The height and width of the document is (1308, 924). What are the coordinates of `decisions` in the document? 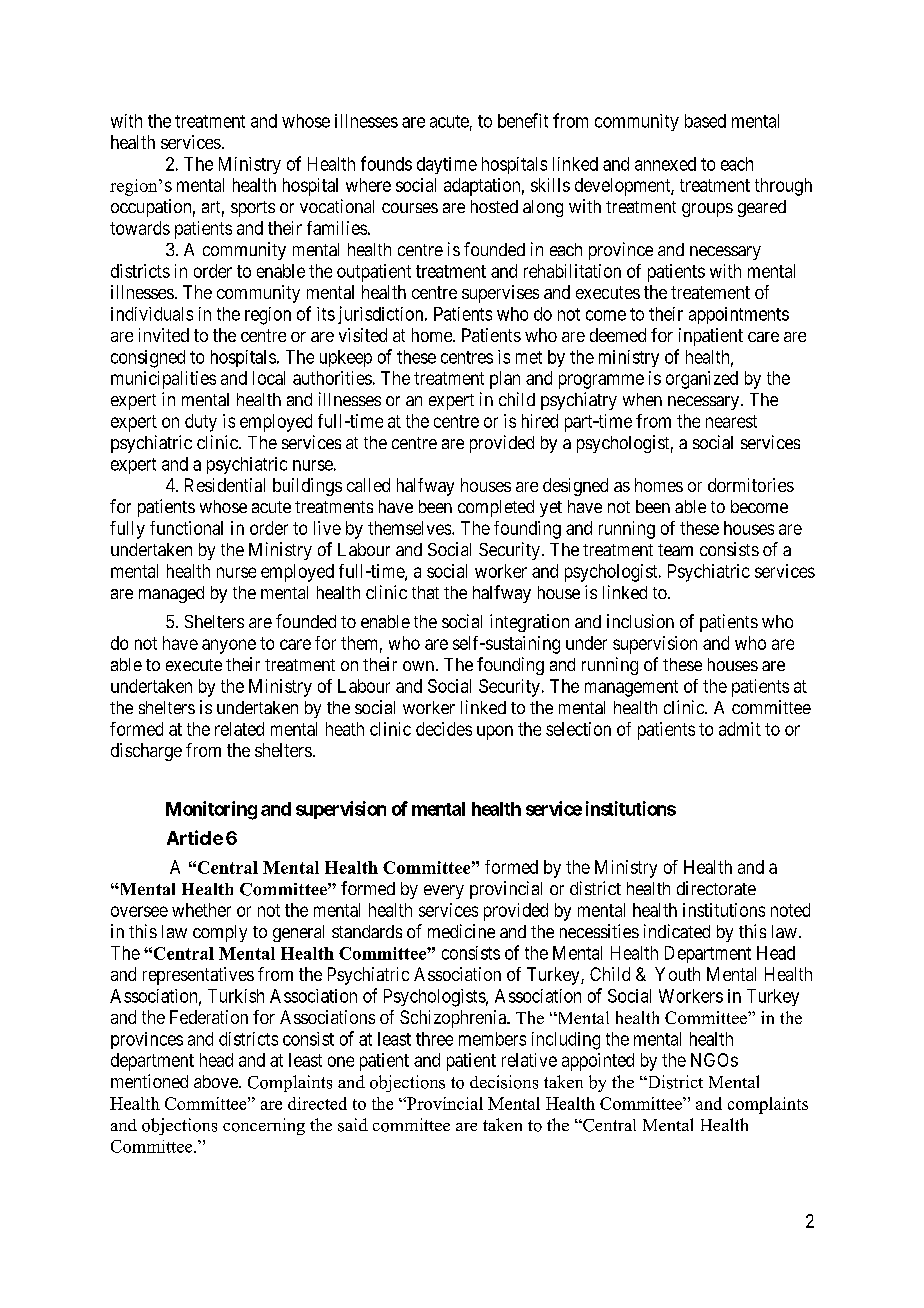 It's located at (504, 1082).
